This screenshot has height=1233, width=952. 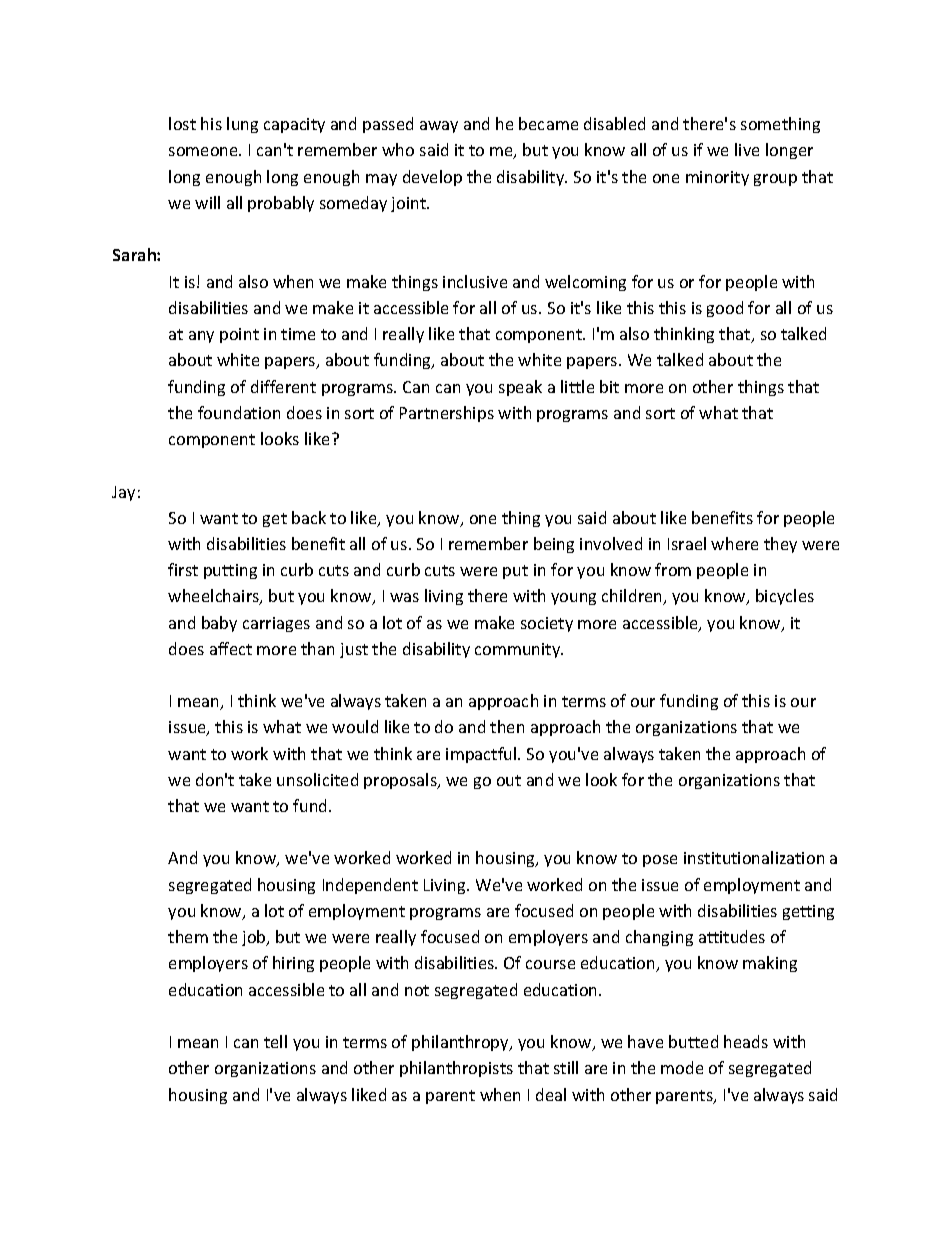 I want to click on unsolicited, so click(x=317, y=779).
